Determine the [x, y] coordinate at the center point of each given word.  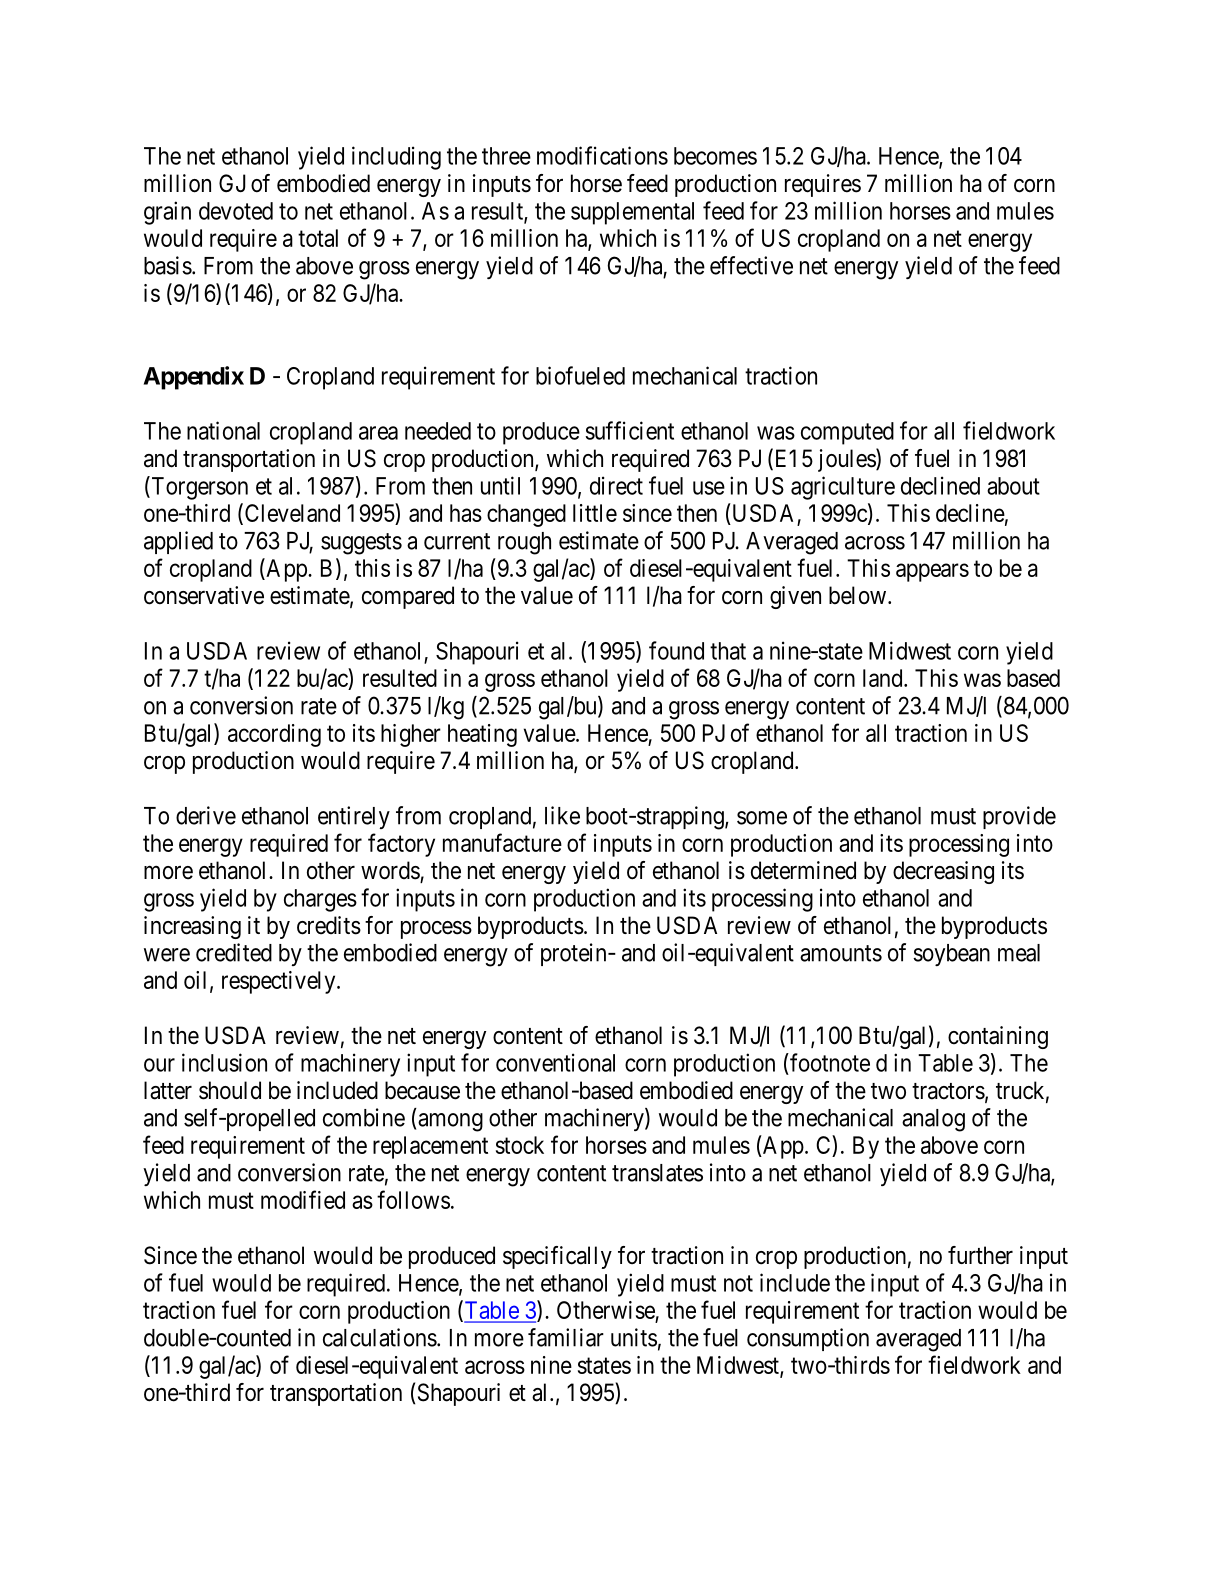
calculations [380, 1337]
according [274, 735]
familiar [566, 1337]
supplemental [632, 213]
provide [1019, 817]
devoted [236, 211]
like [562, 815]
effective [751, 265]
